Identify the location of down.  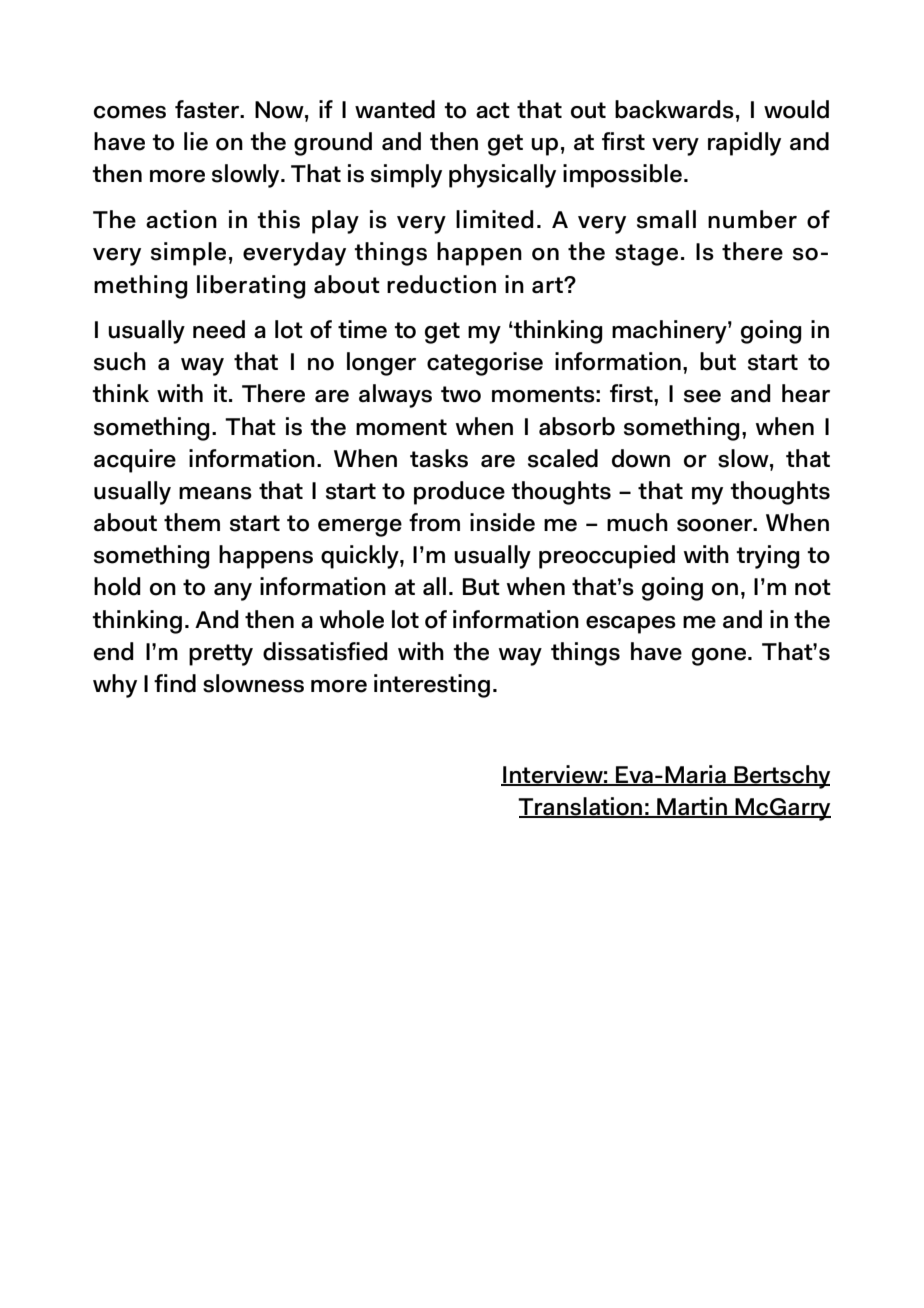
(641, 458).
